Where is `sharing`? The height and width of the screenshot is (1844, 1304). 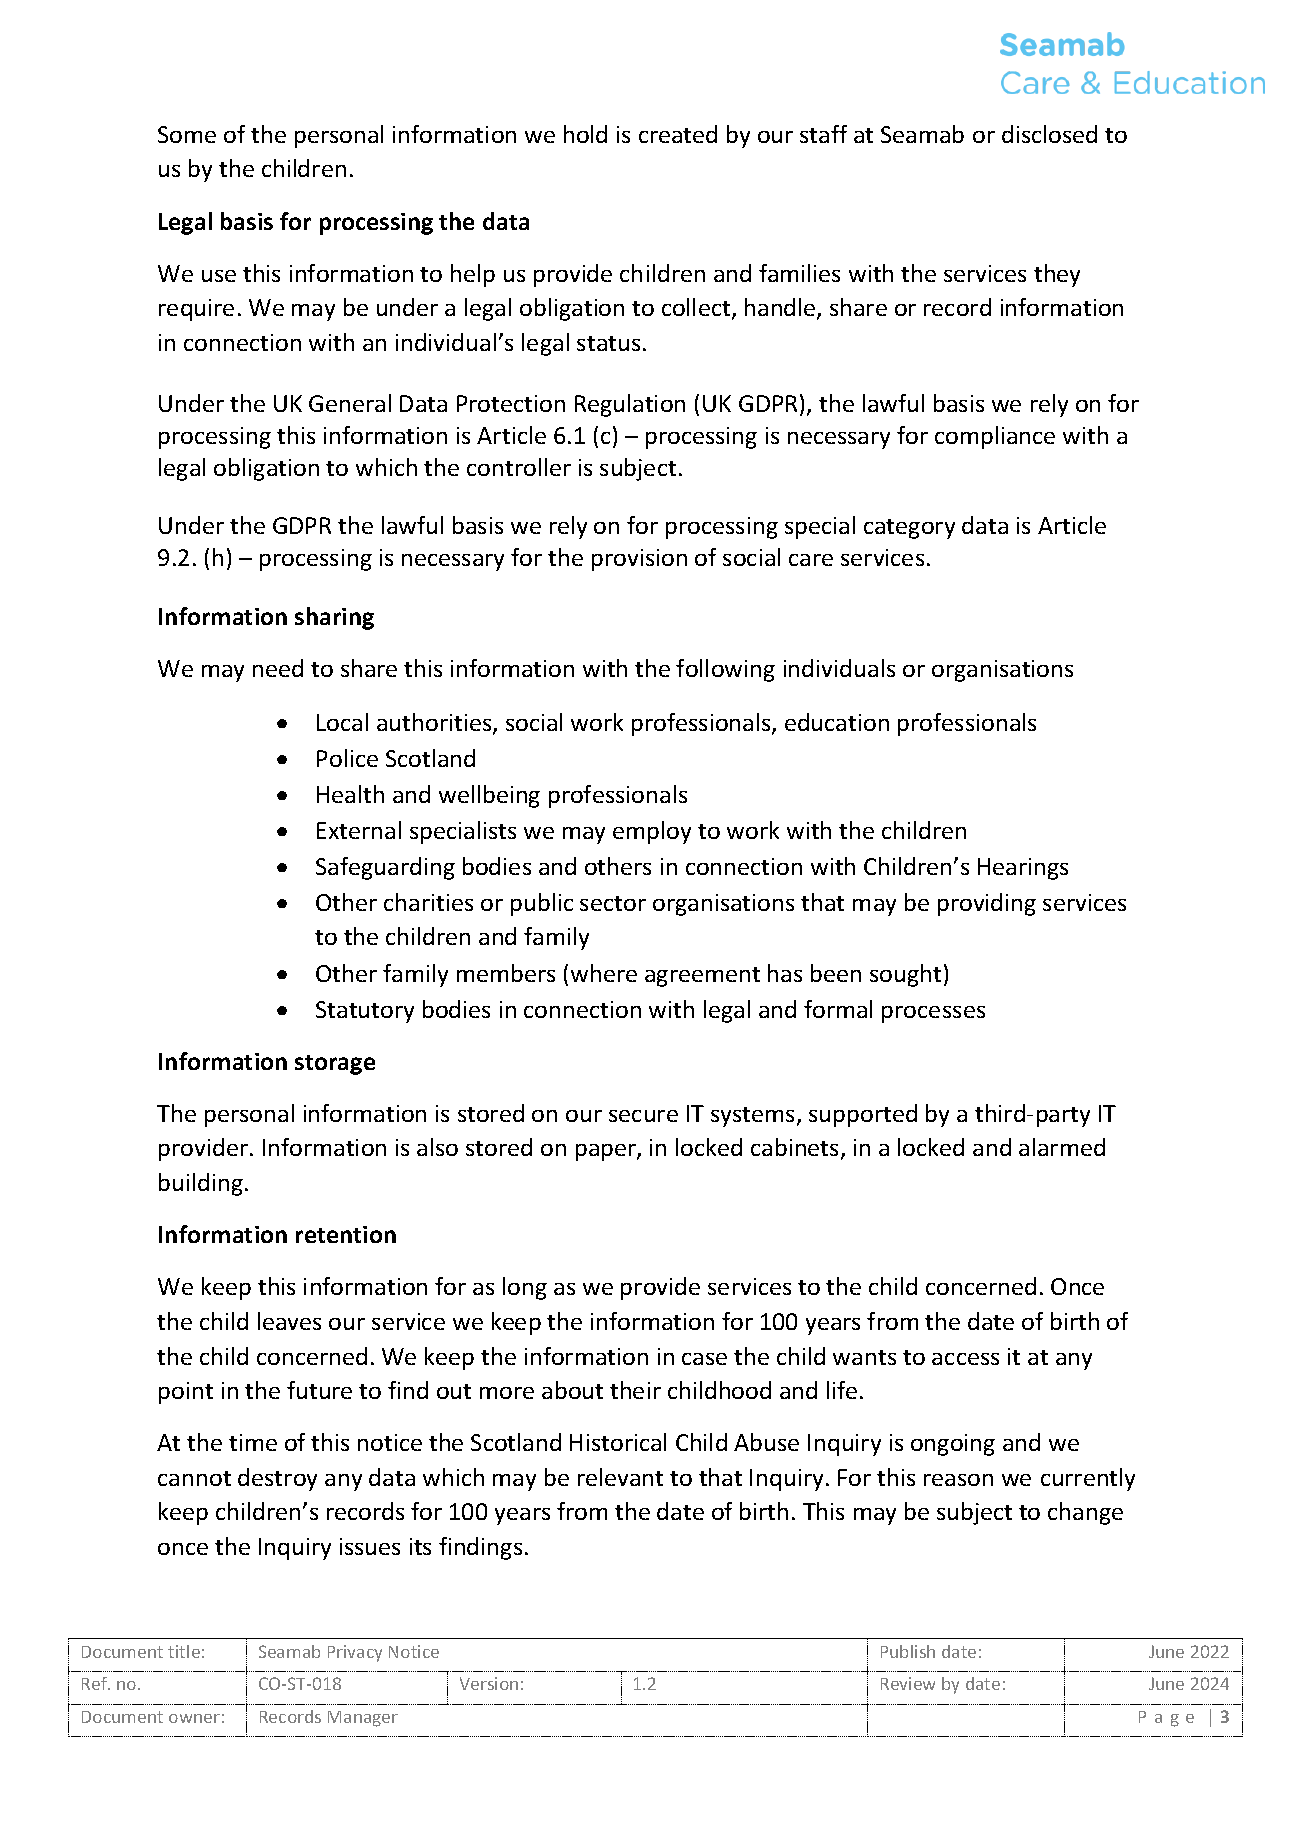
sharing is located at coordinates (334, 618).
